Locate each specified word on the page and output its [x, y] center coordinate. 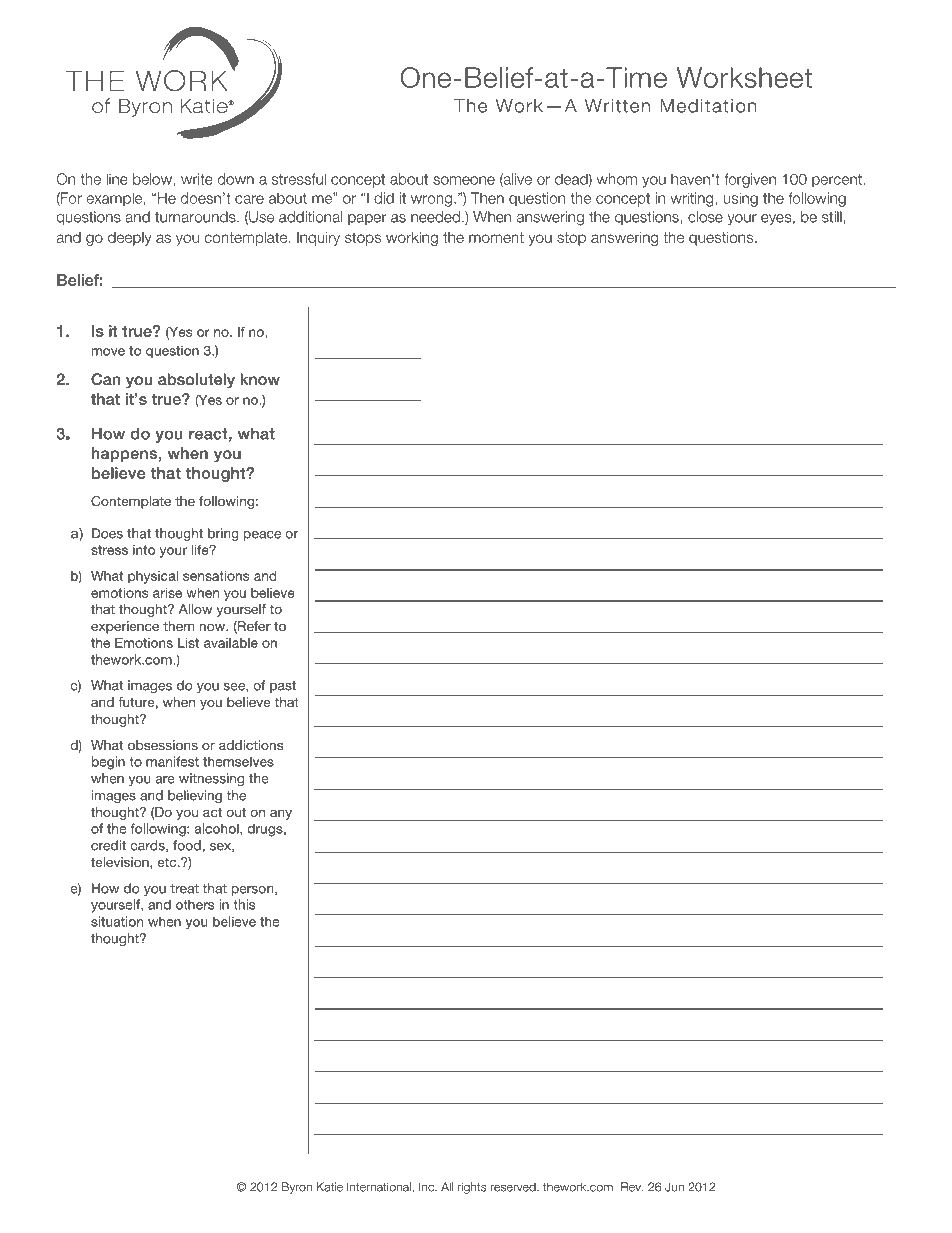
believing [195, 796]
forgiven [750, 180]
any [281, 814]
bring [223, 534]
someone [464, 180]
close [705, 217]
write [197, 179]
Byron [297, 1188]
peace [262, 536]
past [283, 687]
